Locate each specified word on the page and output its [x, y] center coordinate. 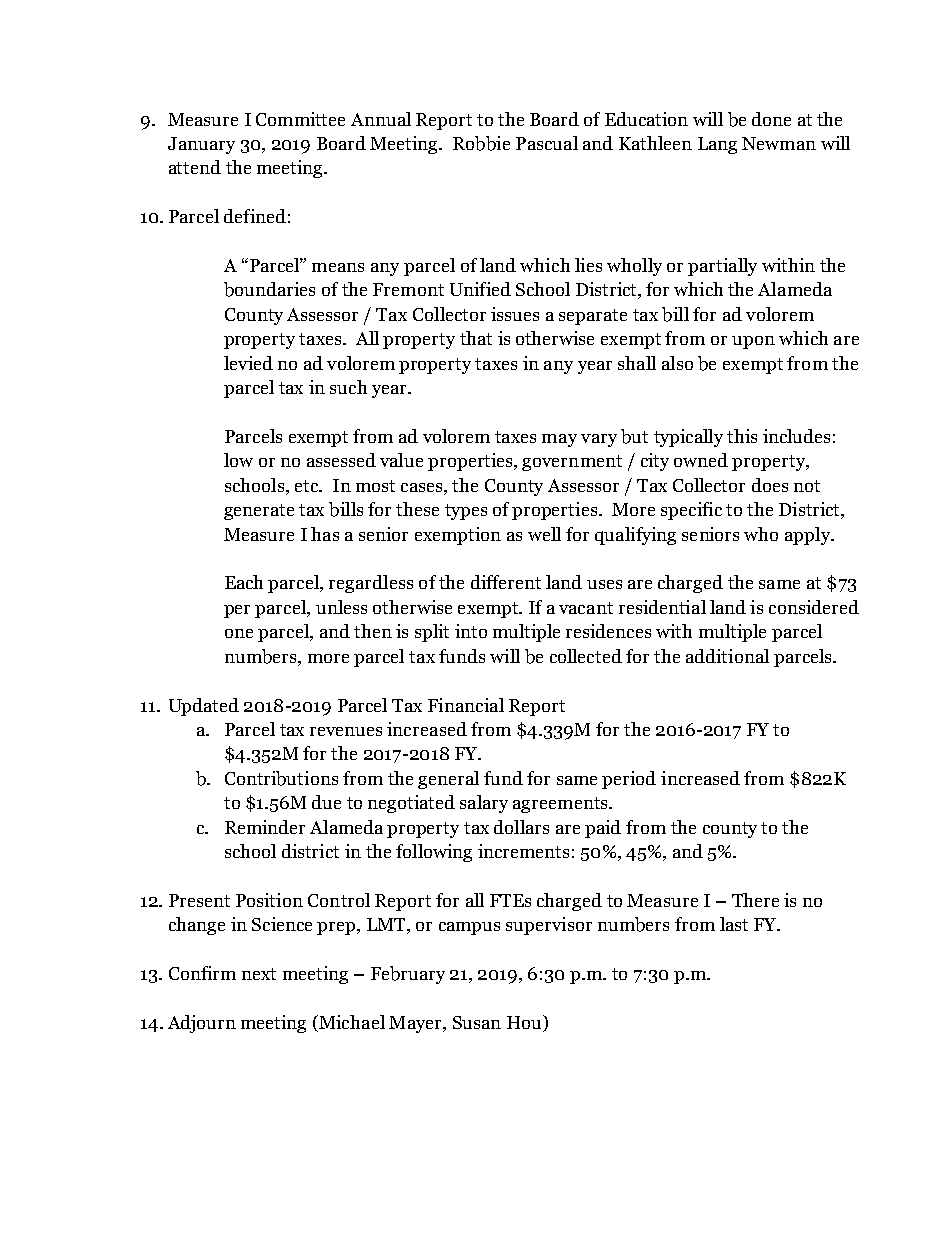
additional [727, 656]
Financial [466, 705]
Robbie [481, 143]
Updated [204, 707]
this [742, 436]
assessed [341, 460]
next [259, 974]
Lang [717, 145]
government [572, 463]
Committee [300, 119]
